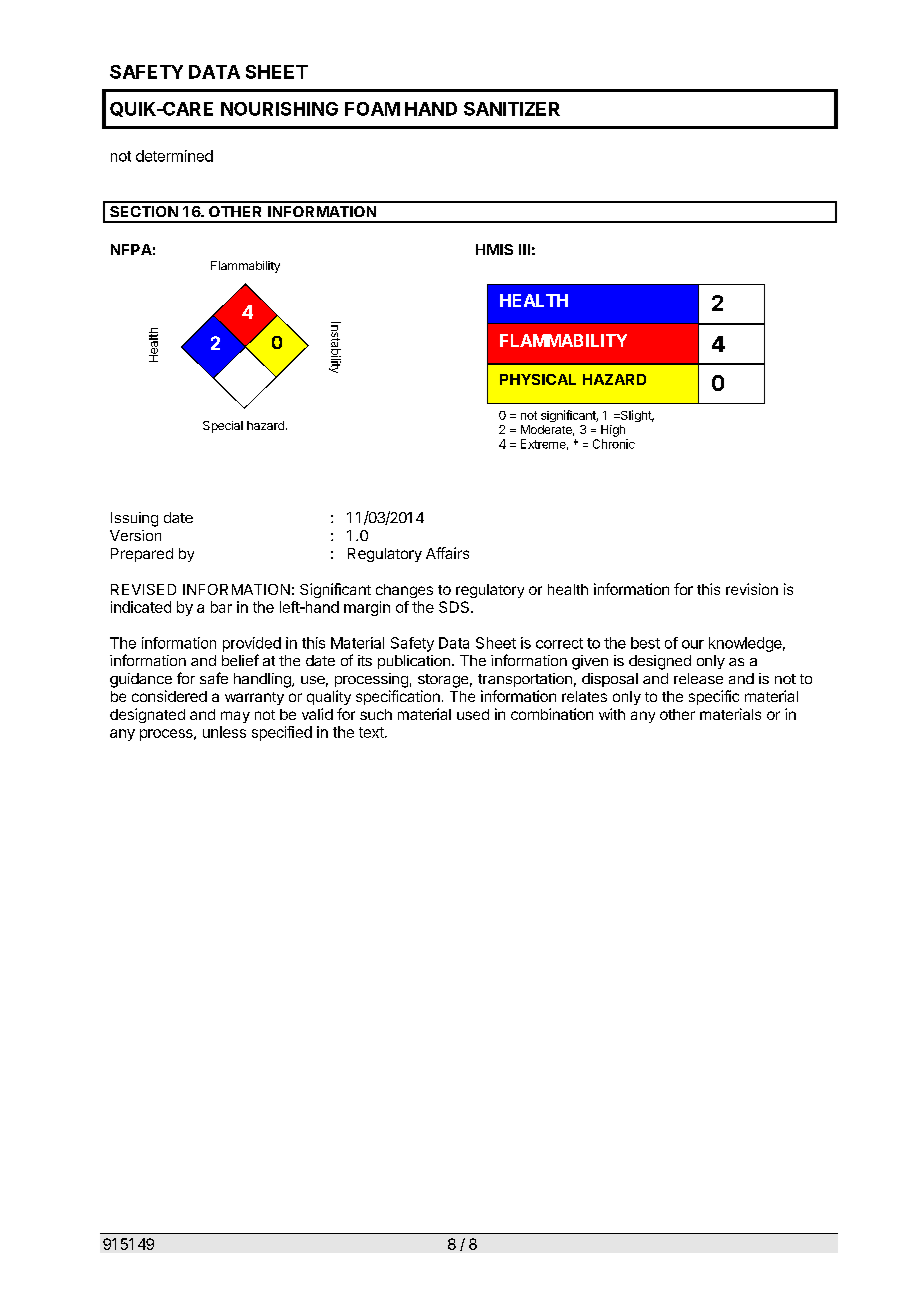 The height and width of the screenshot is (1308, 924). What do you see at coordinates (752, 589) in the screenshot?
I see `revision` at bounding box center [752, 589].
